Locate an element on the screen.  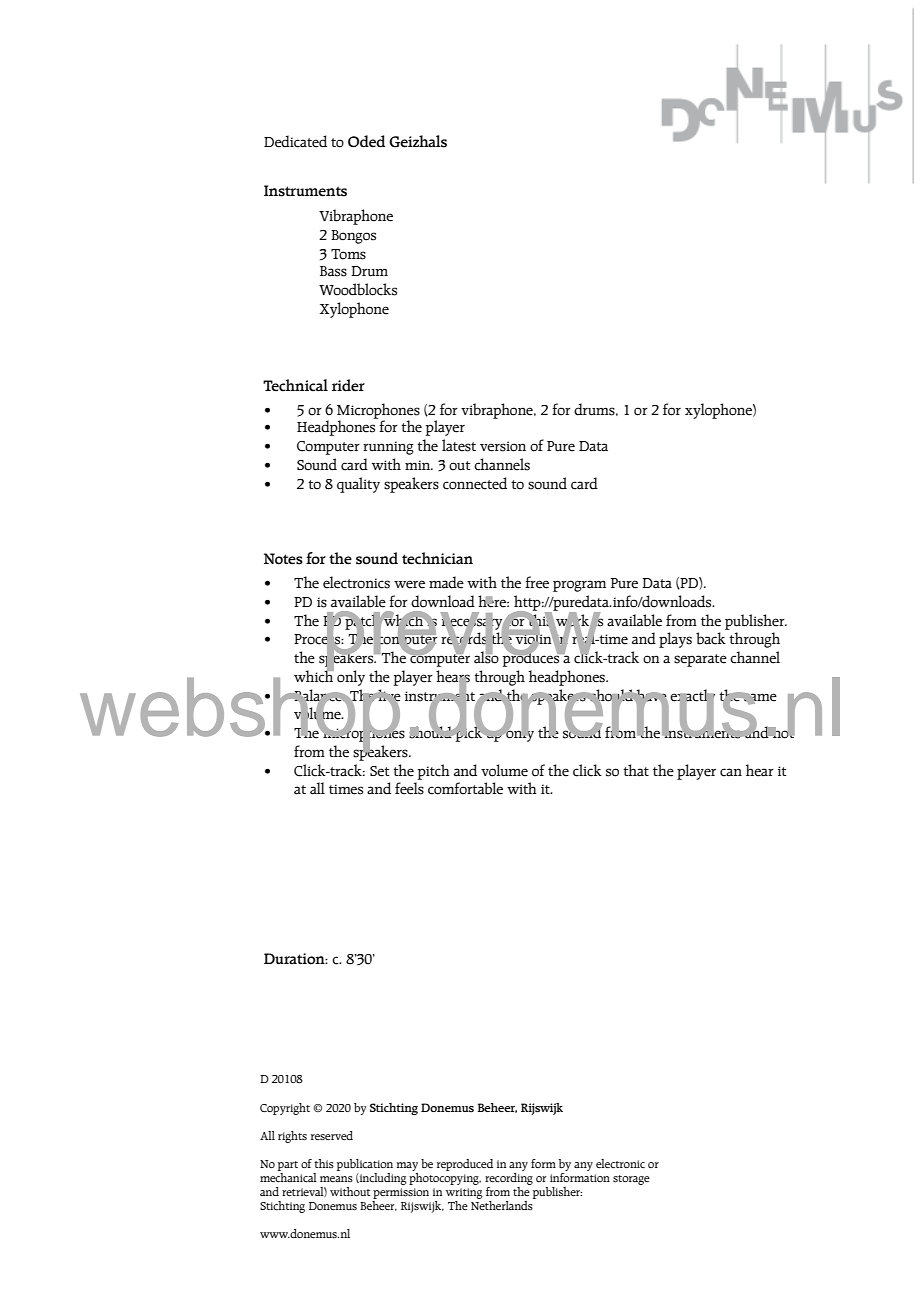
means is located at coordinates (336, 1179).
